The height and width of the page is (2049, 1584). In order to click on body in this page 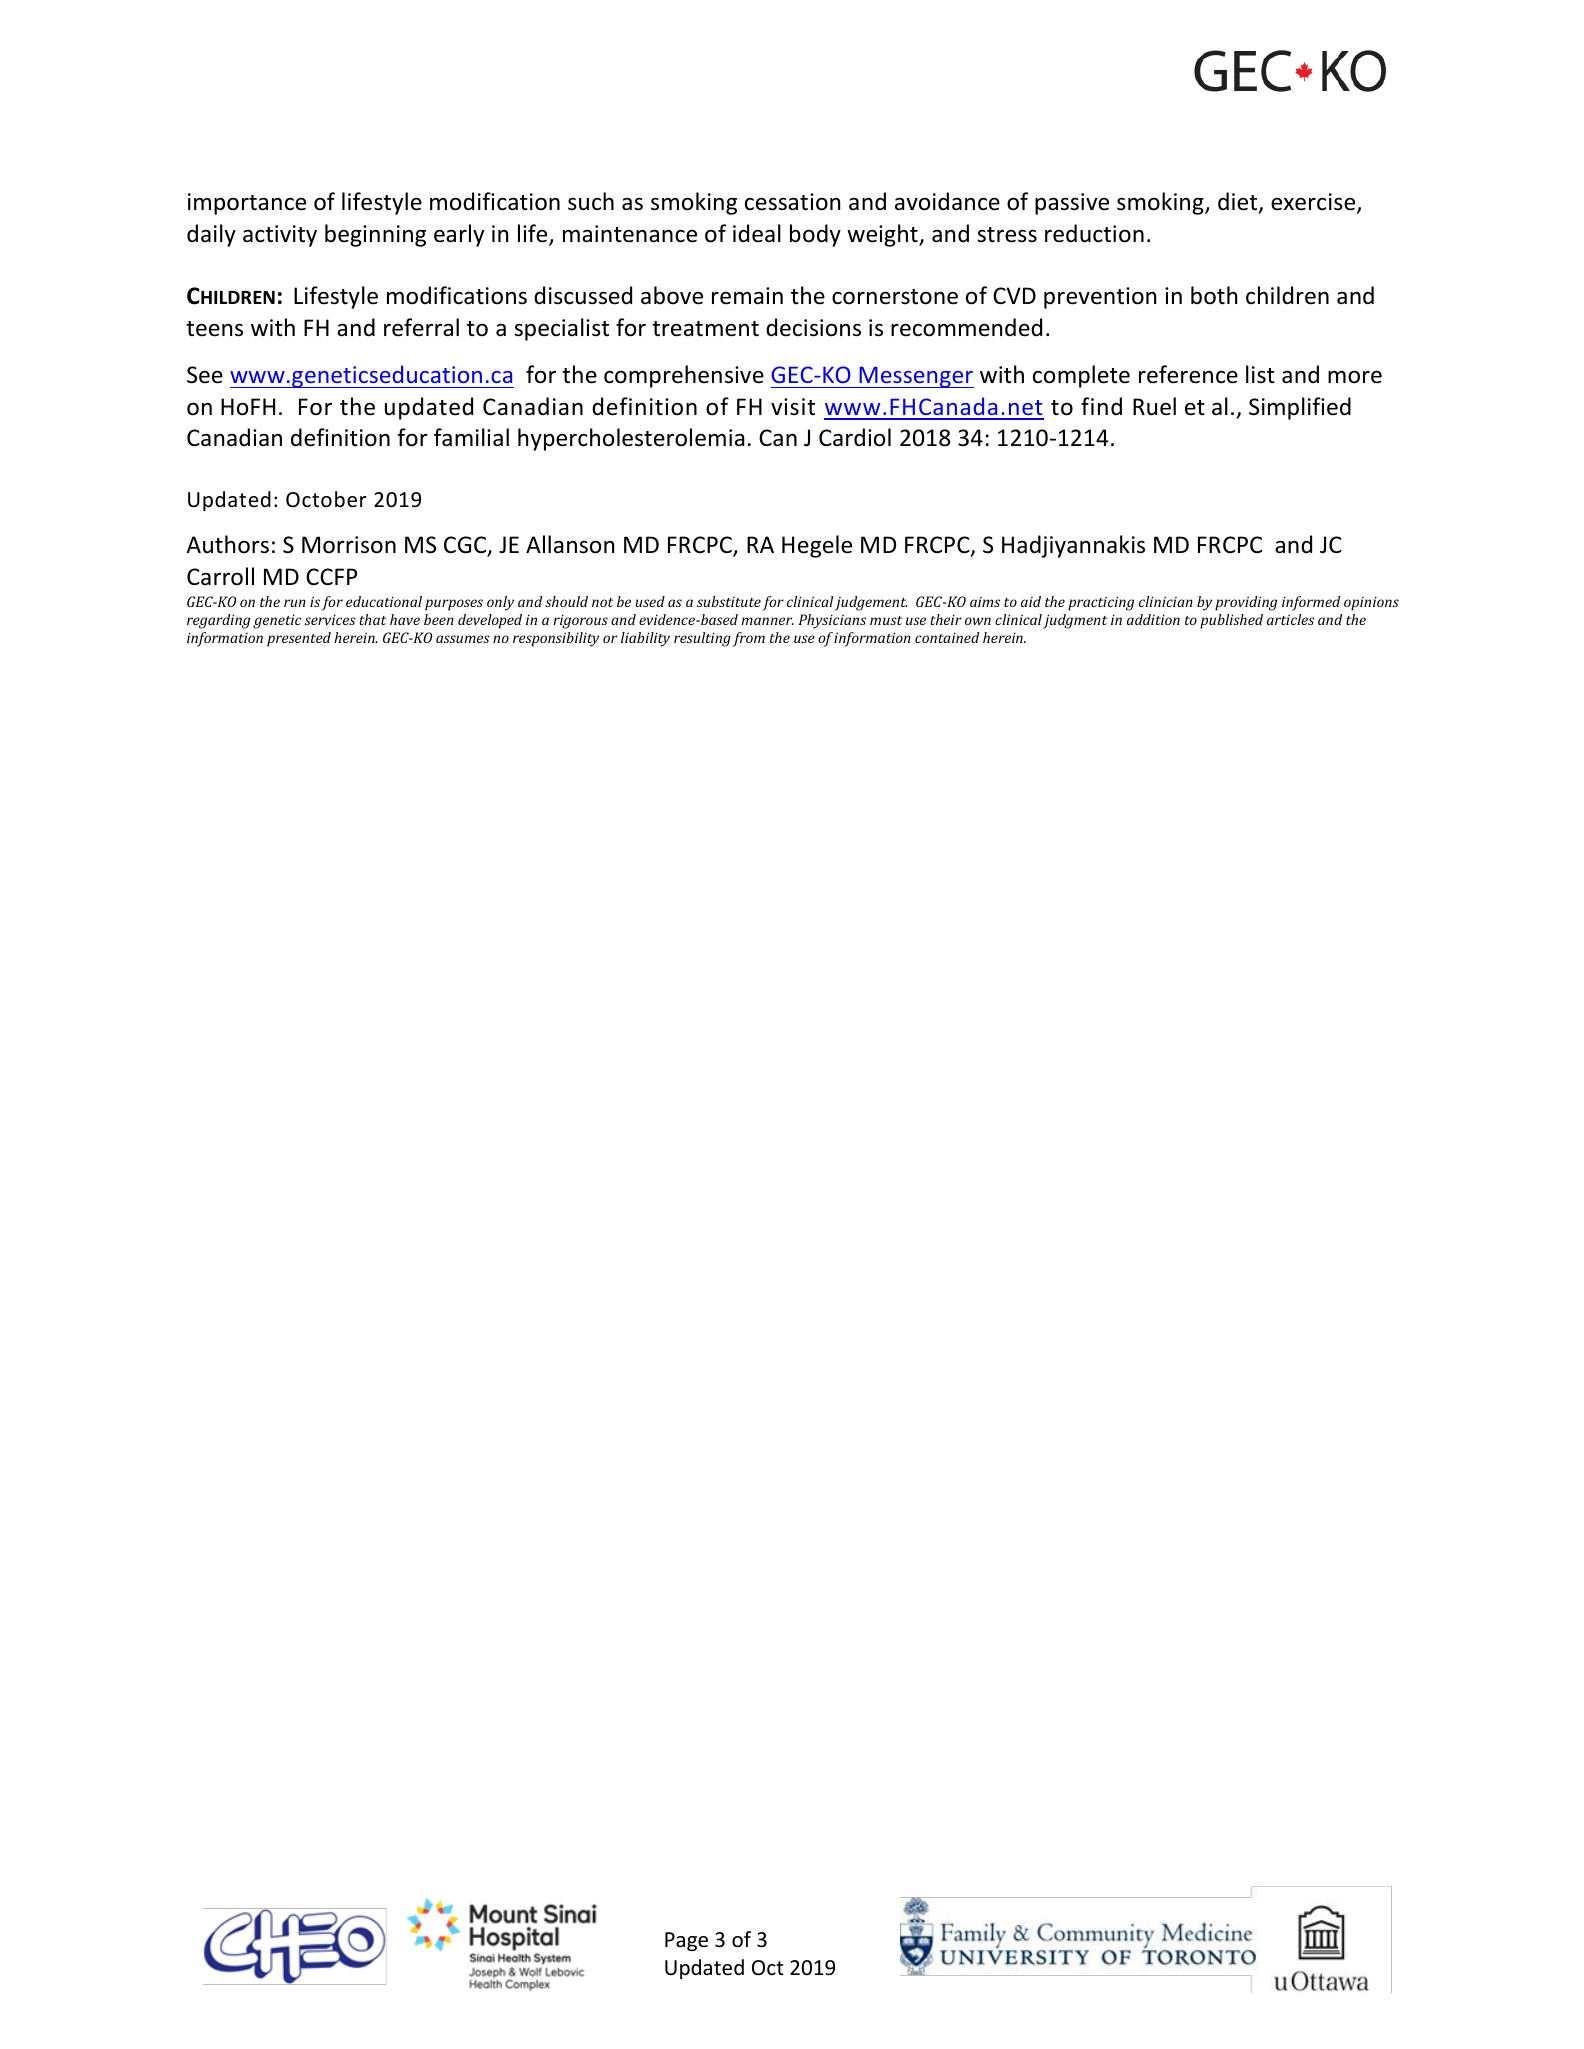, I will do `click(815, 235)`.
